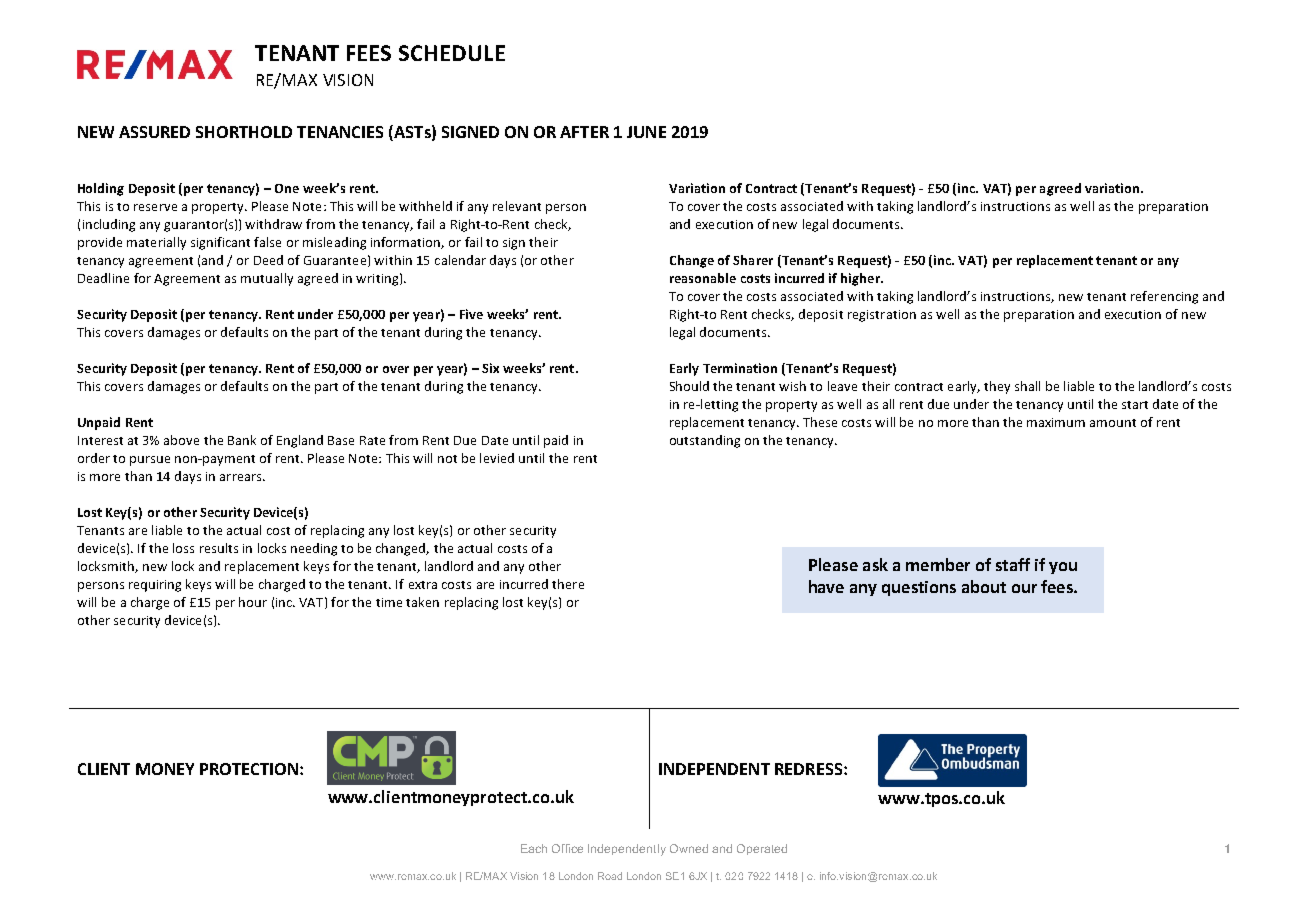 The width and height of the screenshot is (1308, 924). I want to click on SHORTHOLD, so click(244, 132).
